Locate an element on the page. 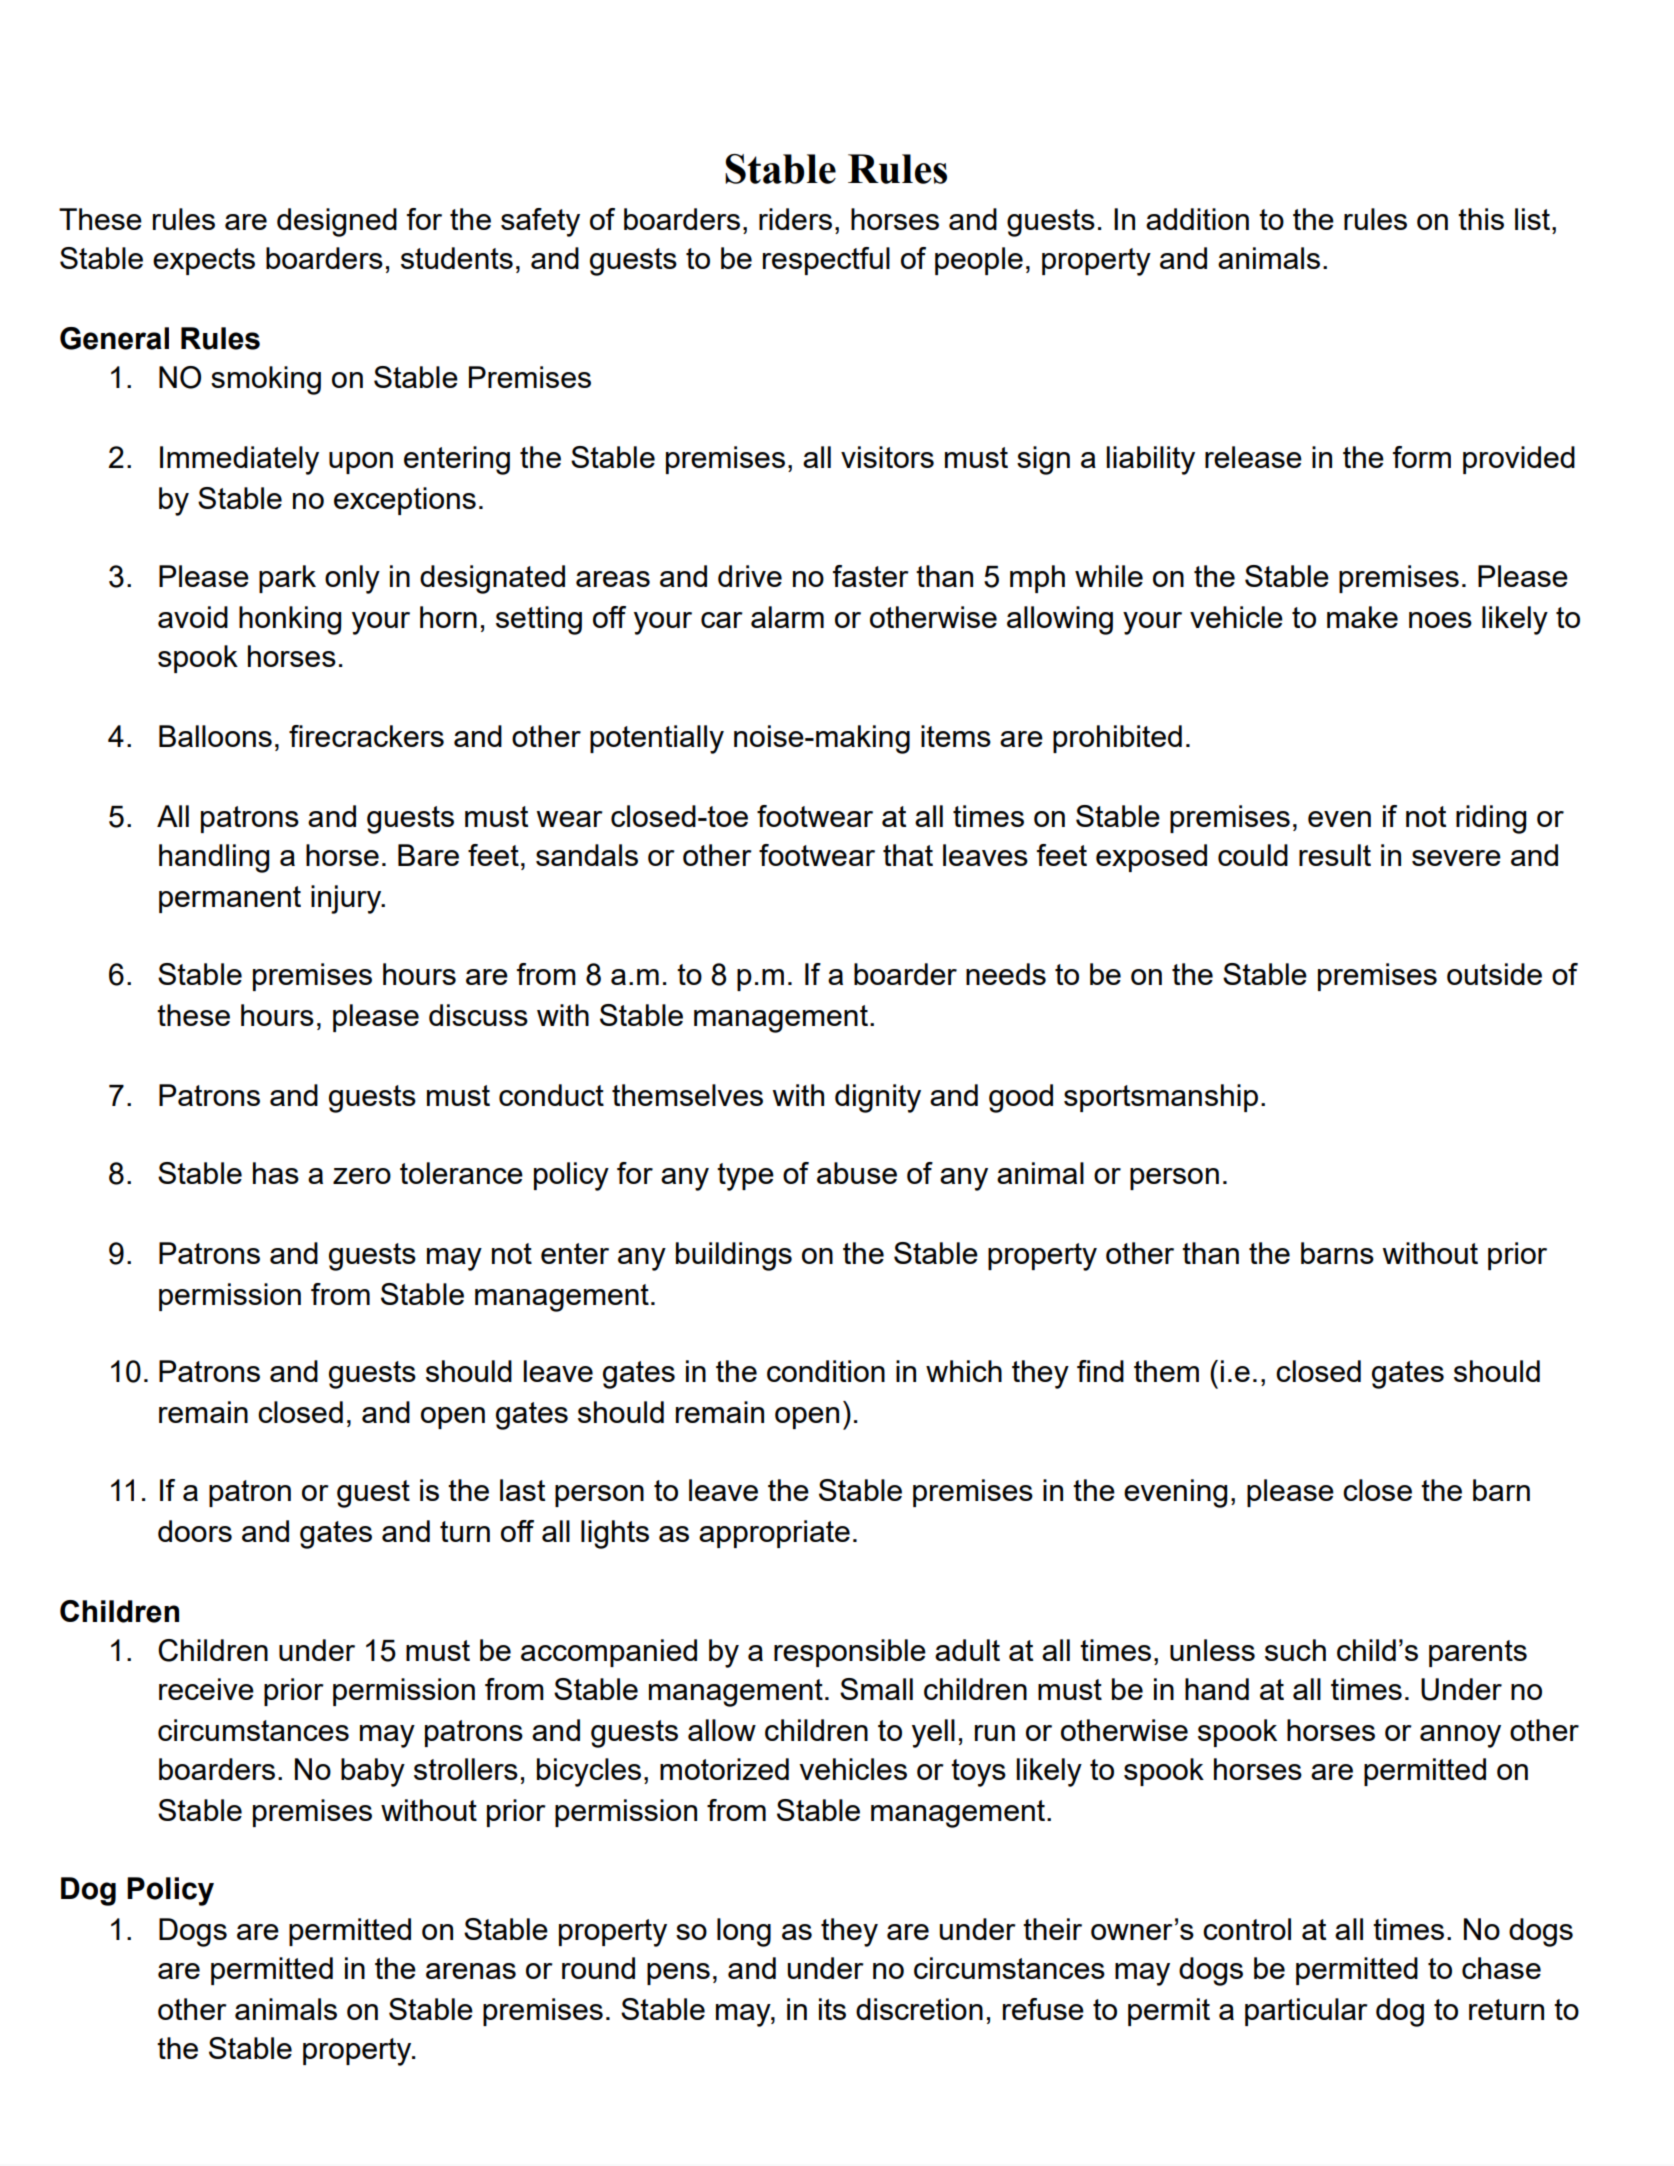 Image resolution: width=1674 pixels, height=2166 pixels. doors is located at coordinates (195, 1531).
